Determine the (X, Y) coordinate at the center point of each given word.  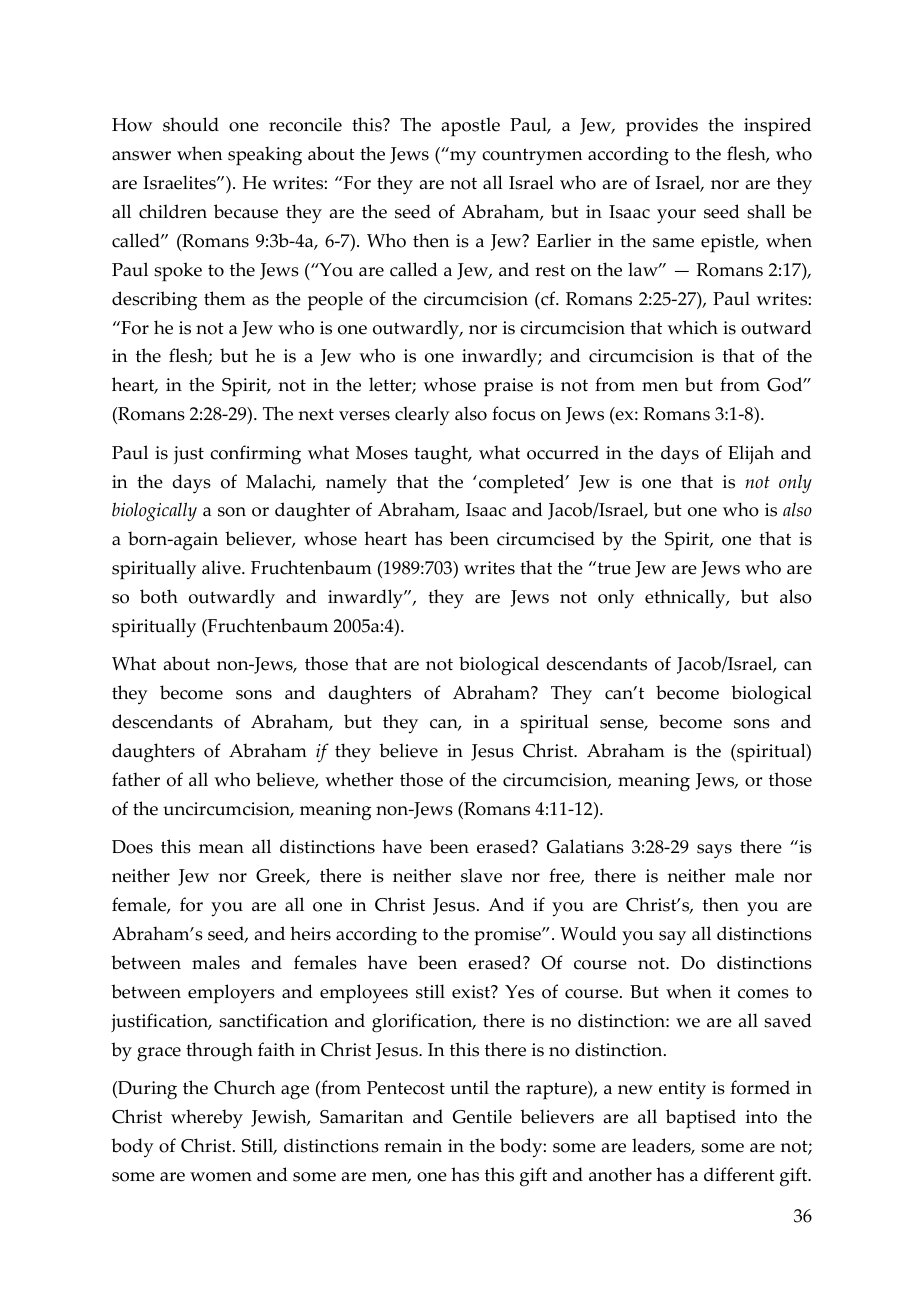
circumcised (546, 538)
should (191, 124)
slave (481, 875)
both (159, 596)
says (714, 851)
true (613, 568)
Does (132, 847)
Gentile (482, 1116)
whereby (207, 1119)
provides (662, 127)
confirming (255, 455)
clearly (422, 415)
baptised (701, 1119)
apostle (470, 127)
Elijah (751, 454)
